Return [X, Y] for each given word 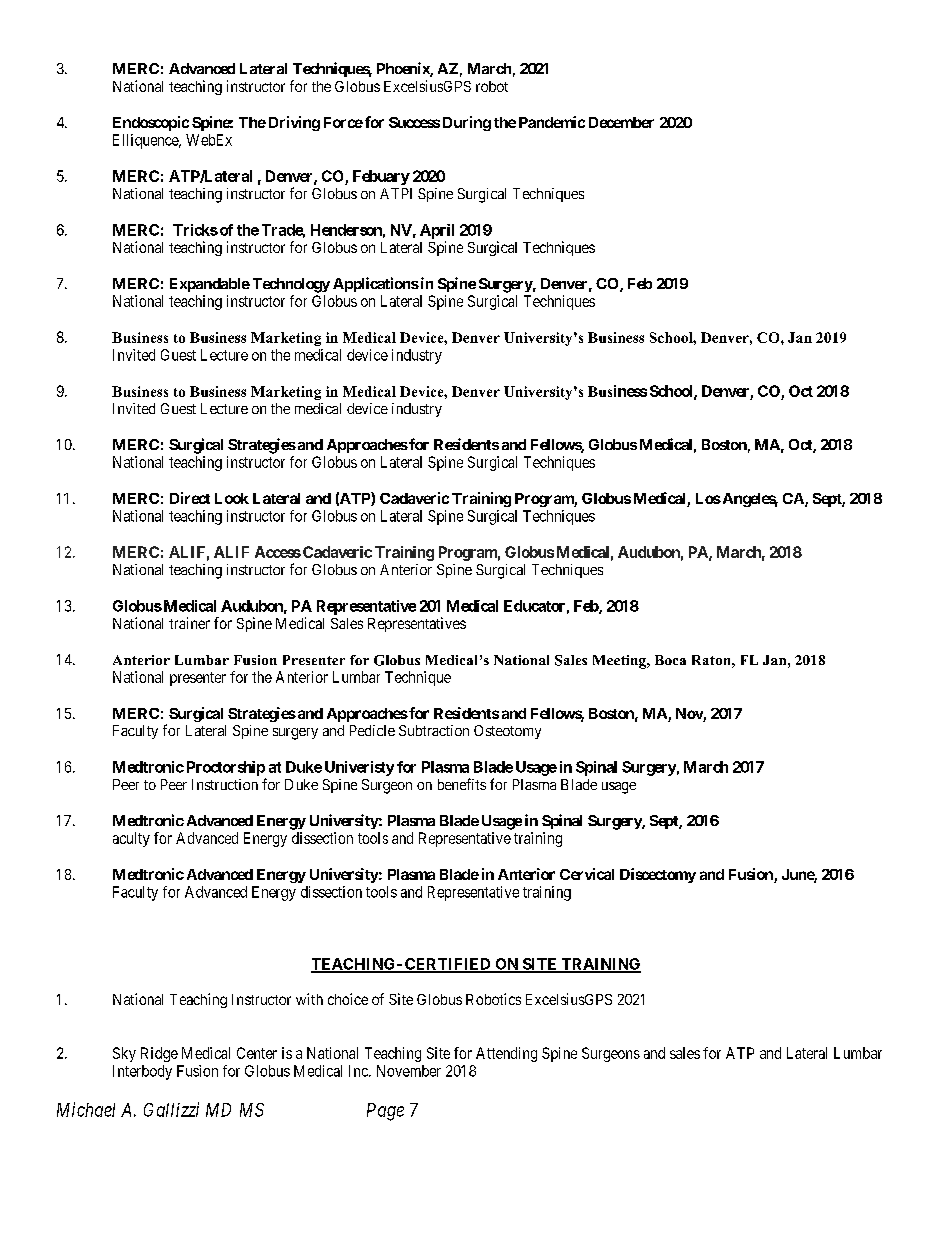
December [621, 122]
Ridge [159, 1054]
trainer [189, 623]
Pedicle [372, 730]
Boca [670, 660]
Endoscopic [151, 123]
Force [343, 122]
